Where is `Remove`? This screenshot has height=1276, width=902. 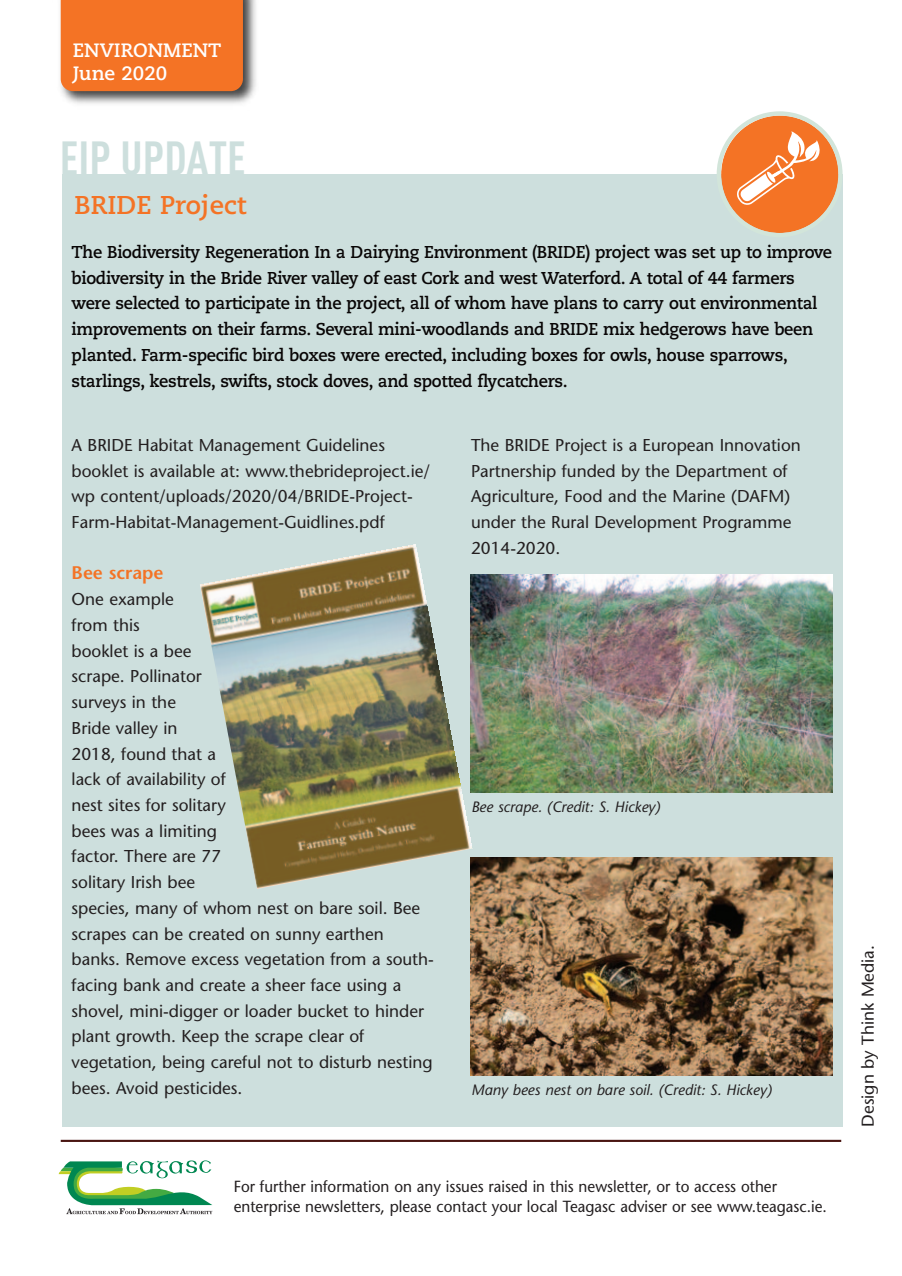 Remove is located at coordinates (156, 959).
